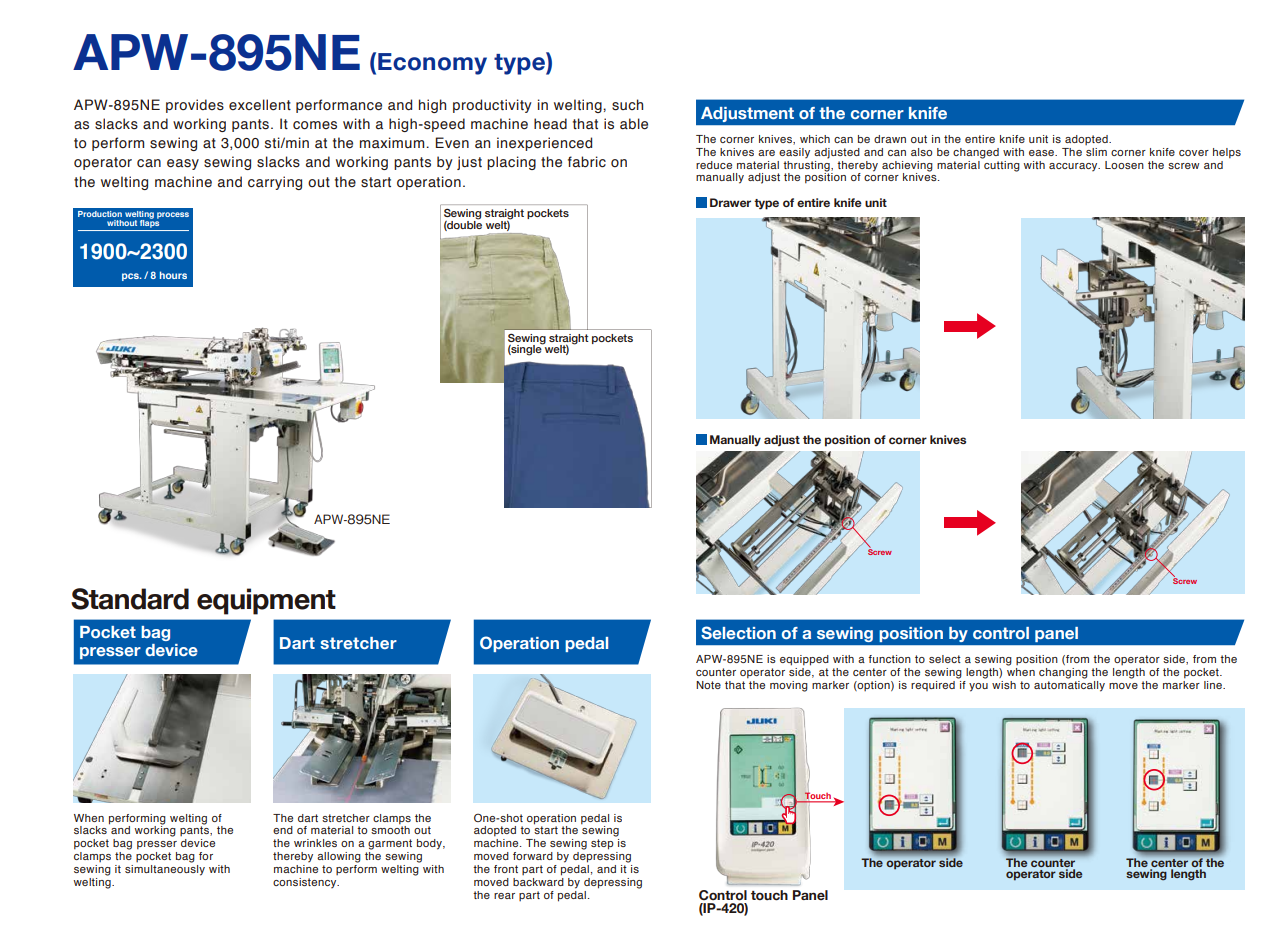 This image has width=1283, height=952. Describe the element at coordinates (1063, 673) in the image. I see `changing` at that location.
